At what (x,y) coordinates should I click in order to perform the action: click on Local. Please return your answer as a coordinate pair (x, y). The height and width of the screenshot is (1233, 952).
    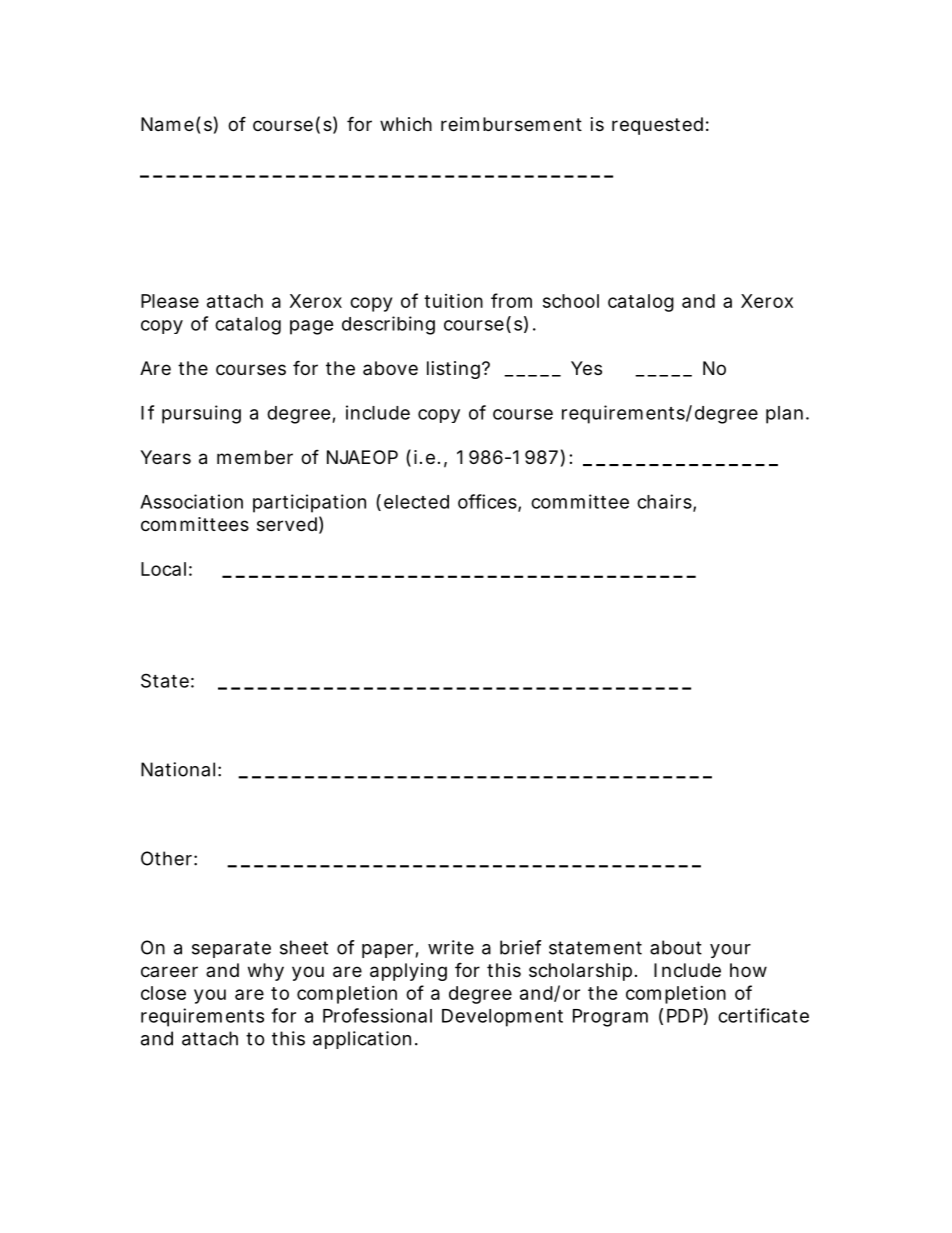
    Looking at the image, I should click on (163, 569).
